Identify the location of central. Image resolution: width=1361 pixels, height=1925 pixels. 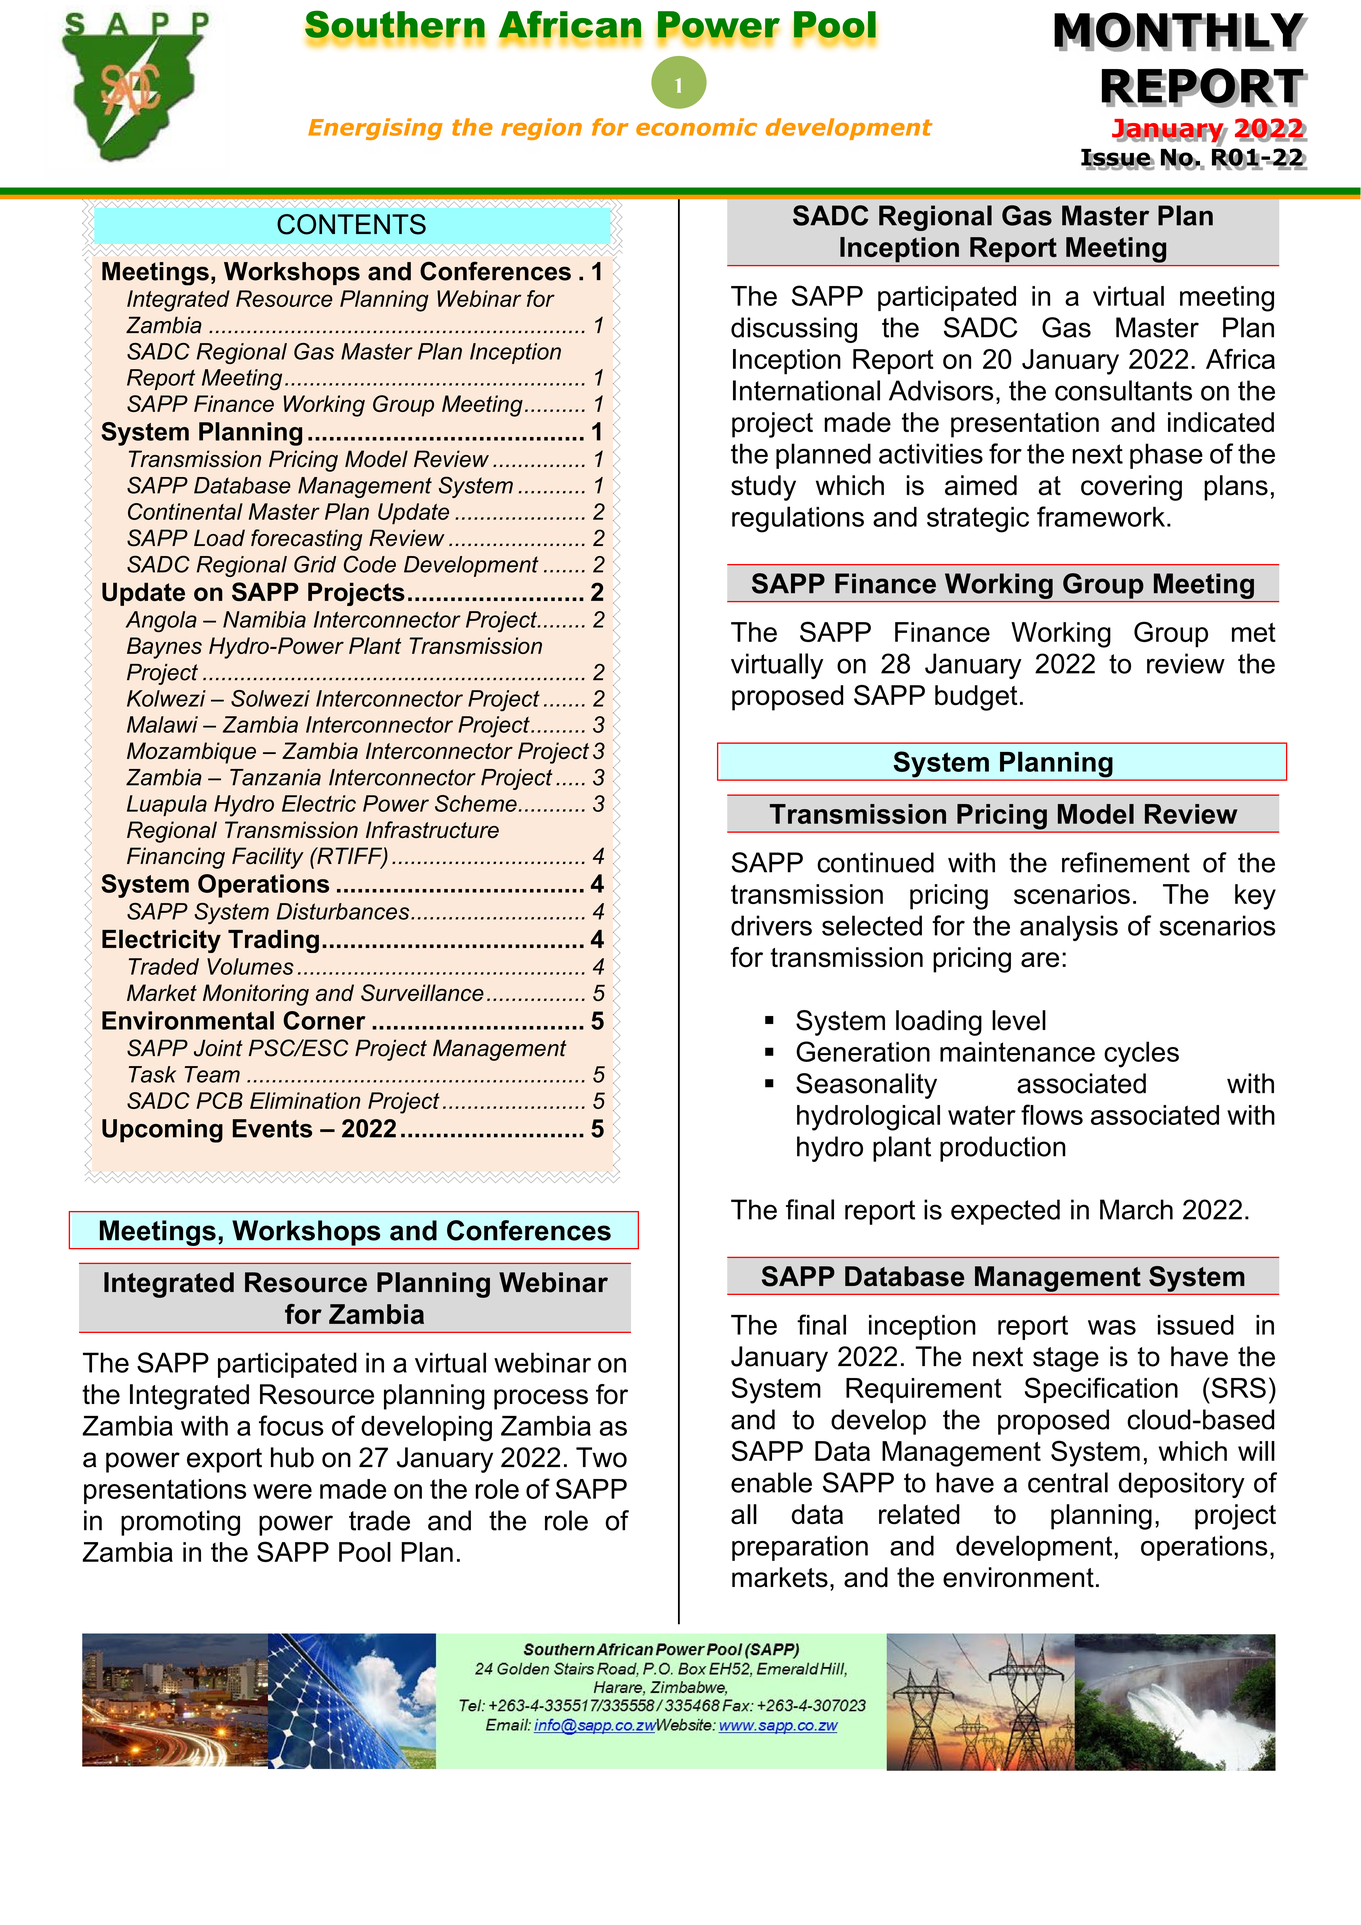
(1068, 1482).
